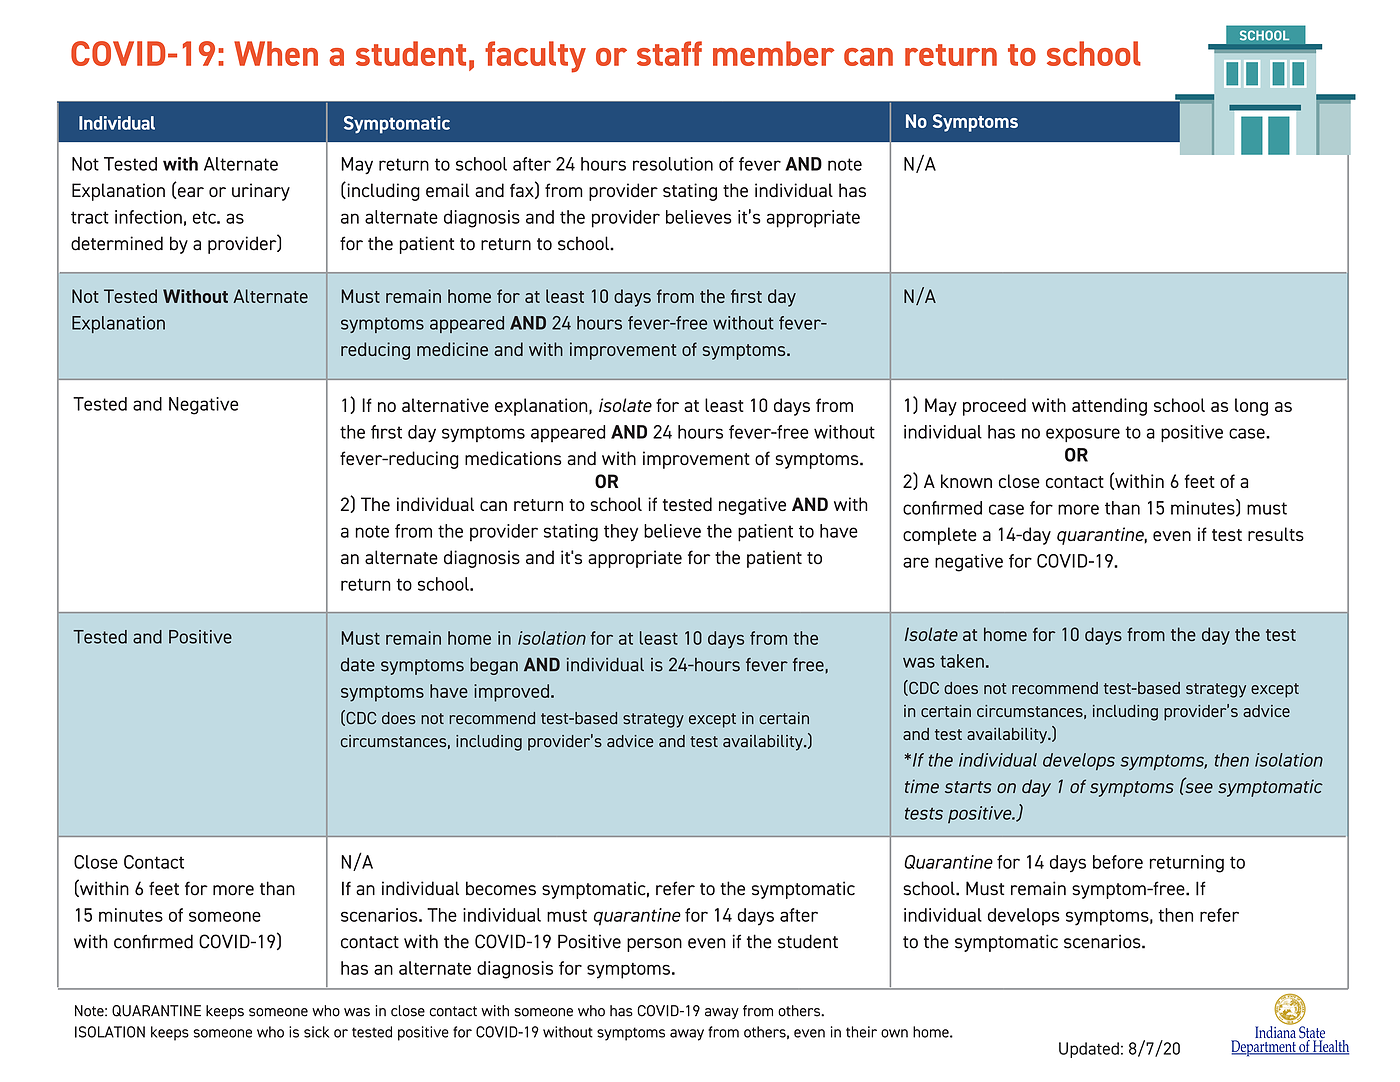 Image resolution: width=1400 pixels, height=1082 pixels. I want to click on time, so click(922, 786).
